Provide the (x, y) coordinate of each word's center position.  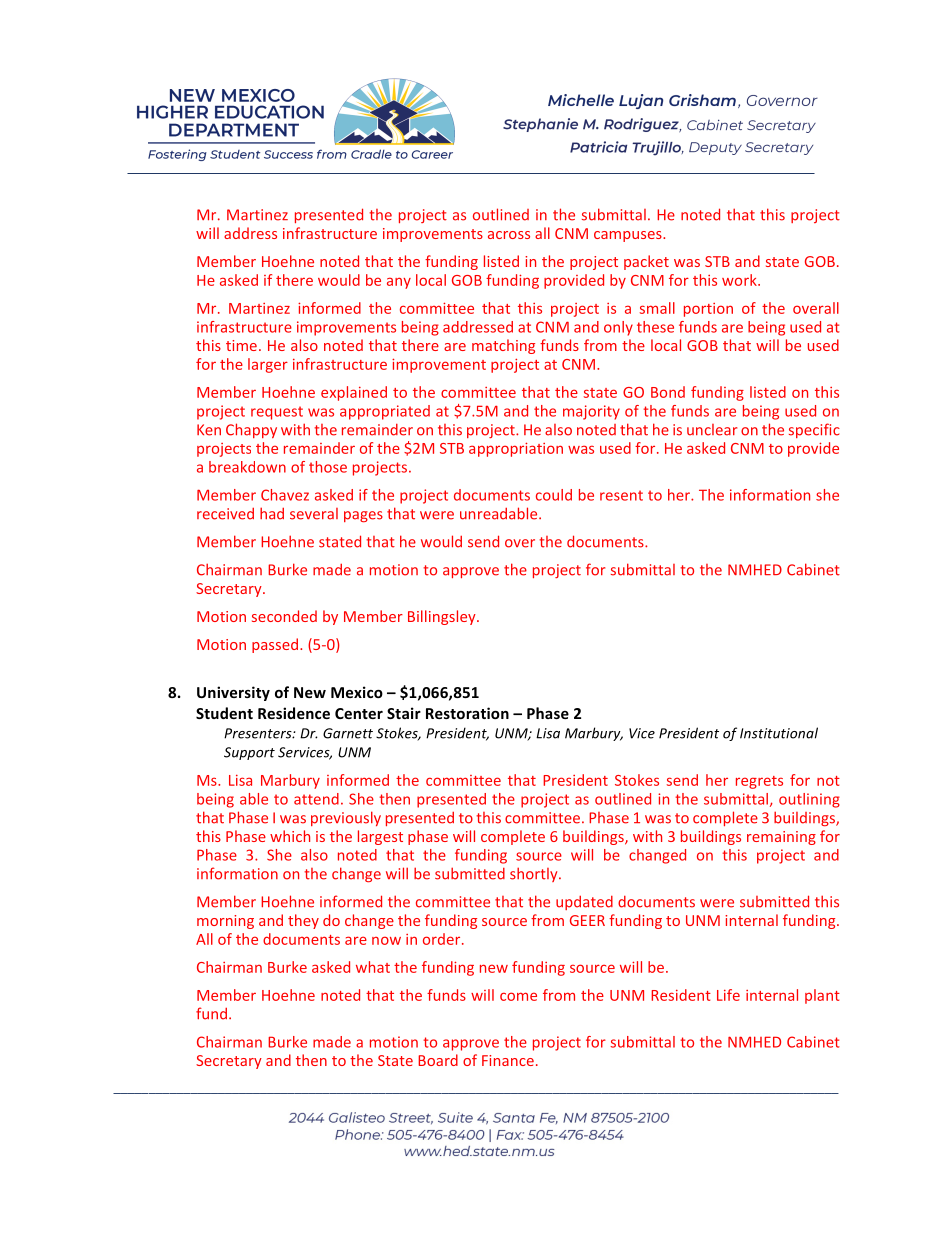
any (399, 283)
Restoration (467, 713)
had (272, 513)
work (740, 280)
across (509, 235)
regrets (759, 782)
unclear (712, 430)
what (373, 967)
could (554, 495)
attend (316, 799)
